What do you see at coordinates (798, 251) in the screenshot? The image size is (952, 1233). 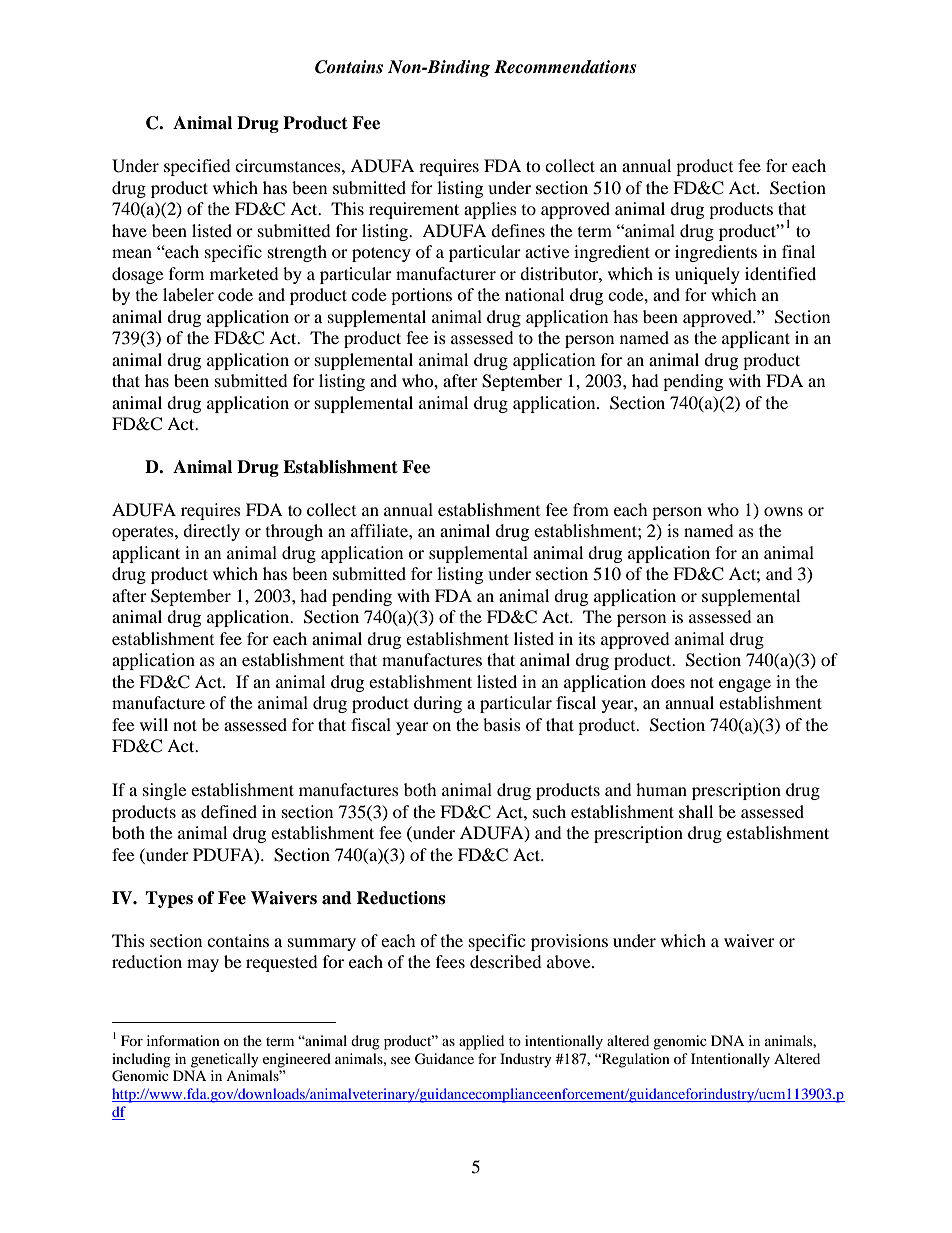 I see `final` at bounding box center [798, 251].
